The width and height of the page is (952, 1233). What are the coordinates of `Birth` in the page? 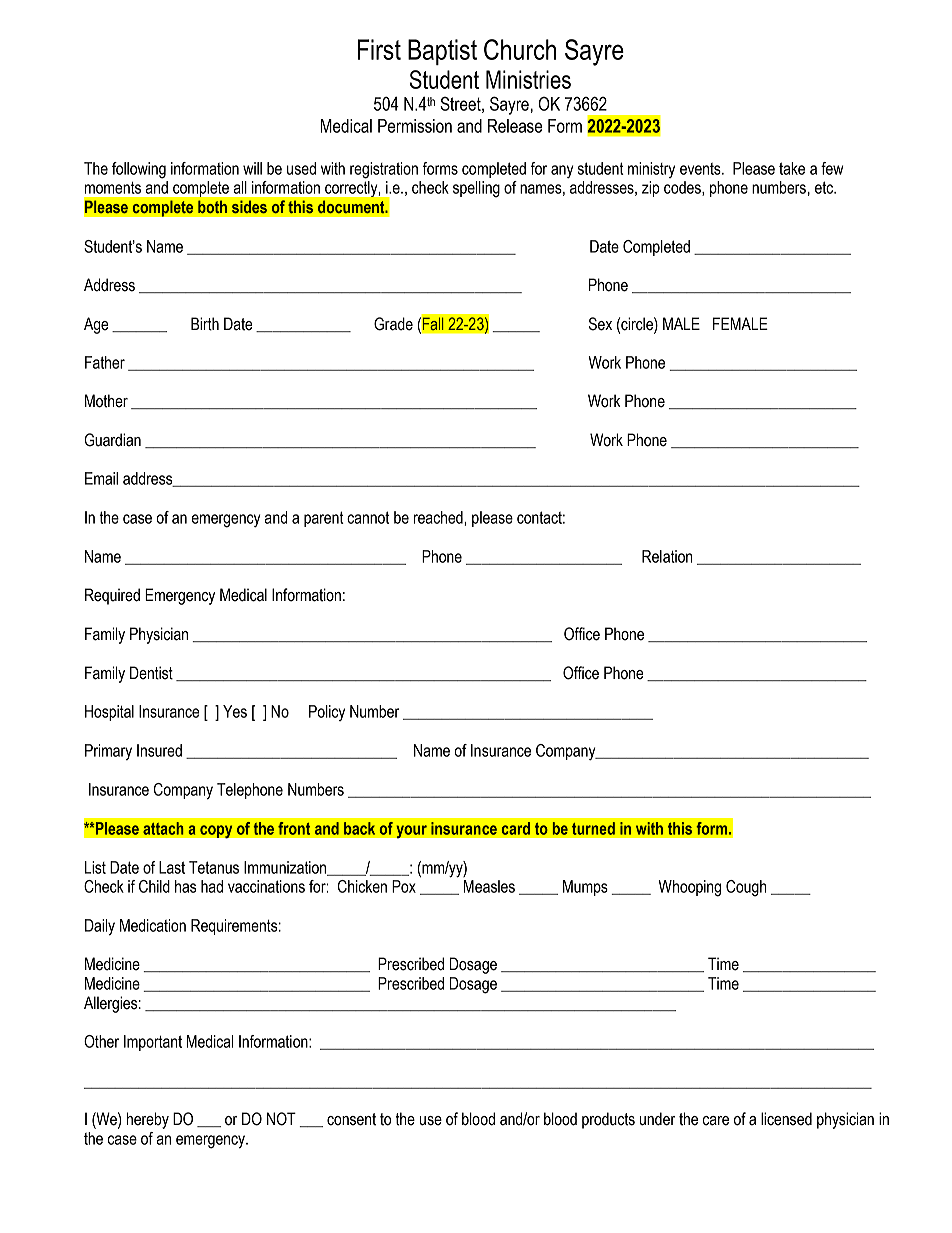 It's located at (205, 324).
